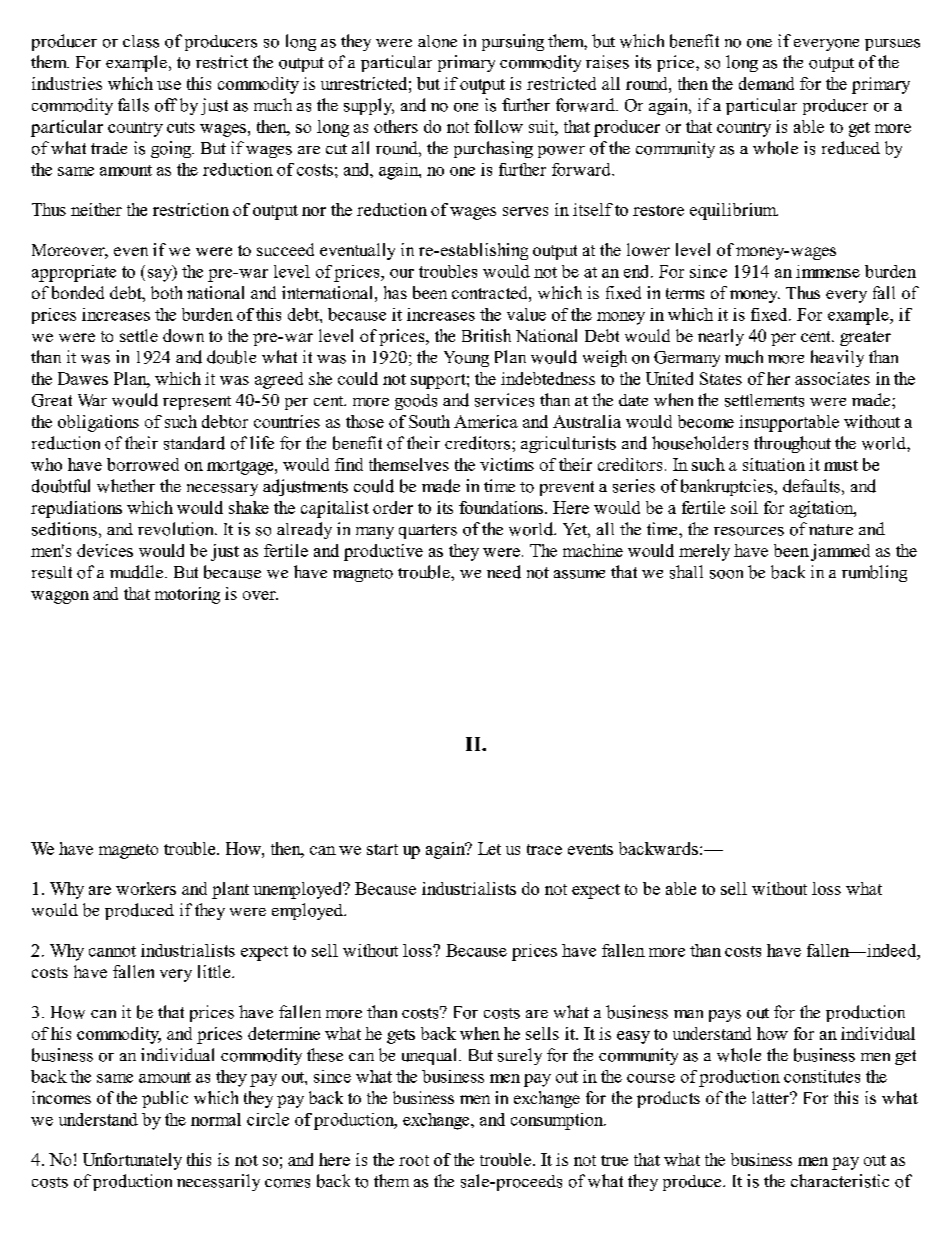  What do you see at coordinates (183, 335) in the page?
I see `down` at bounding box center [183, 335].
